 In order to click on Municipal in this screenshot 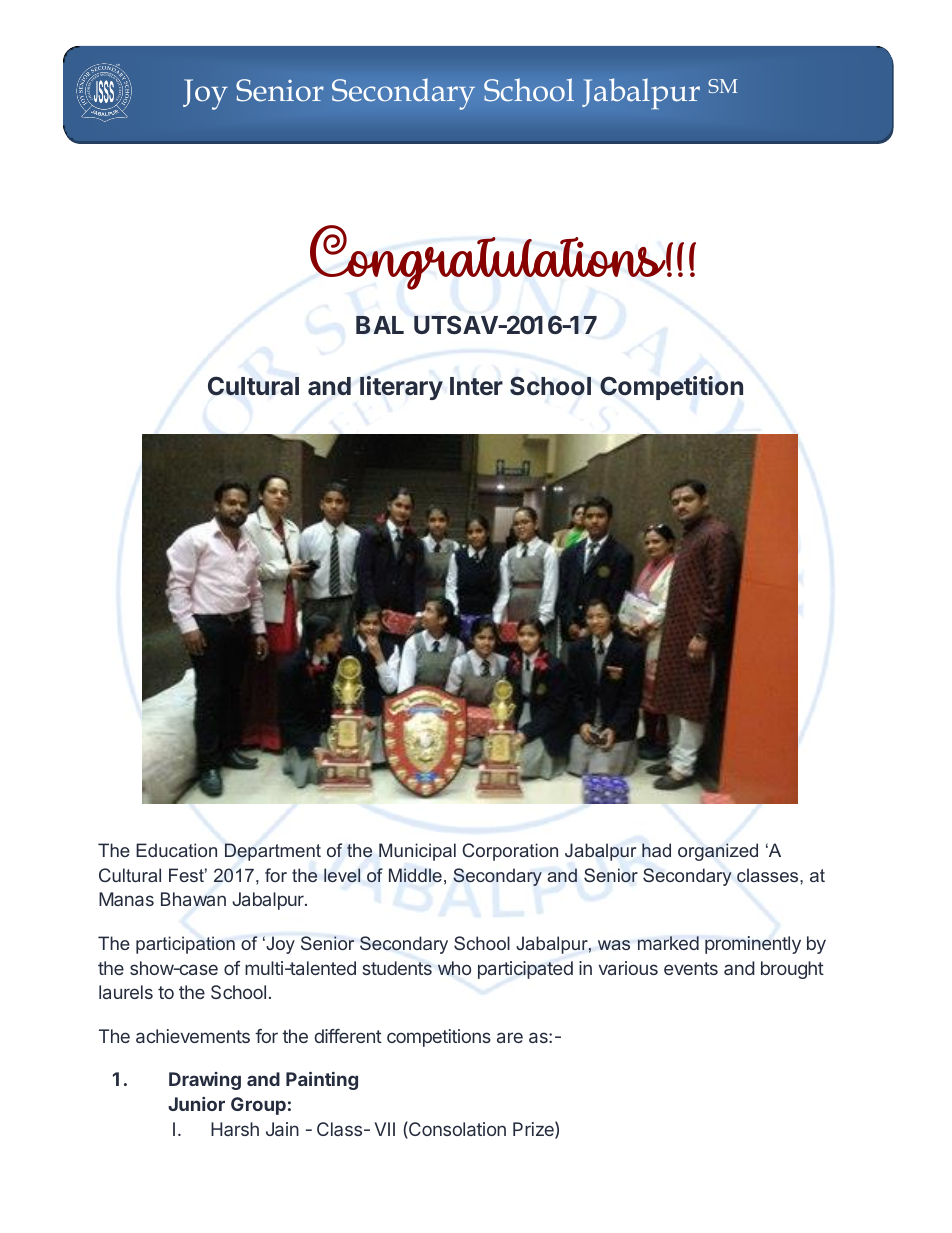, I will do `click(417, 852)`.
